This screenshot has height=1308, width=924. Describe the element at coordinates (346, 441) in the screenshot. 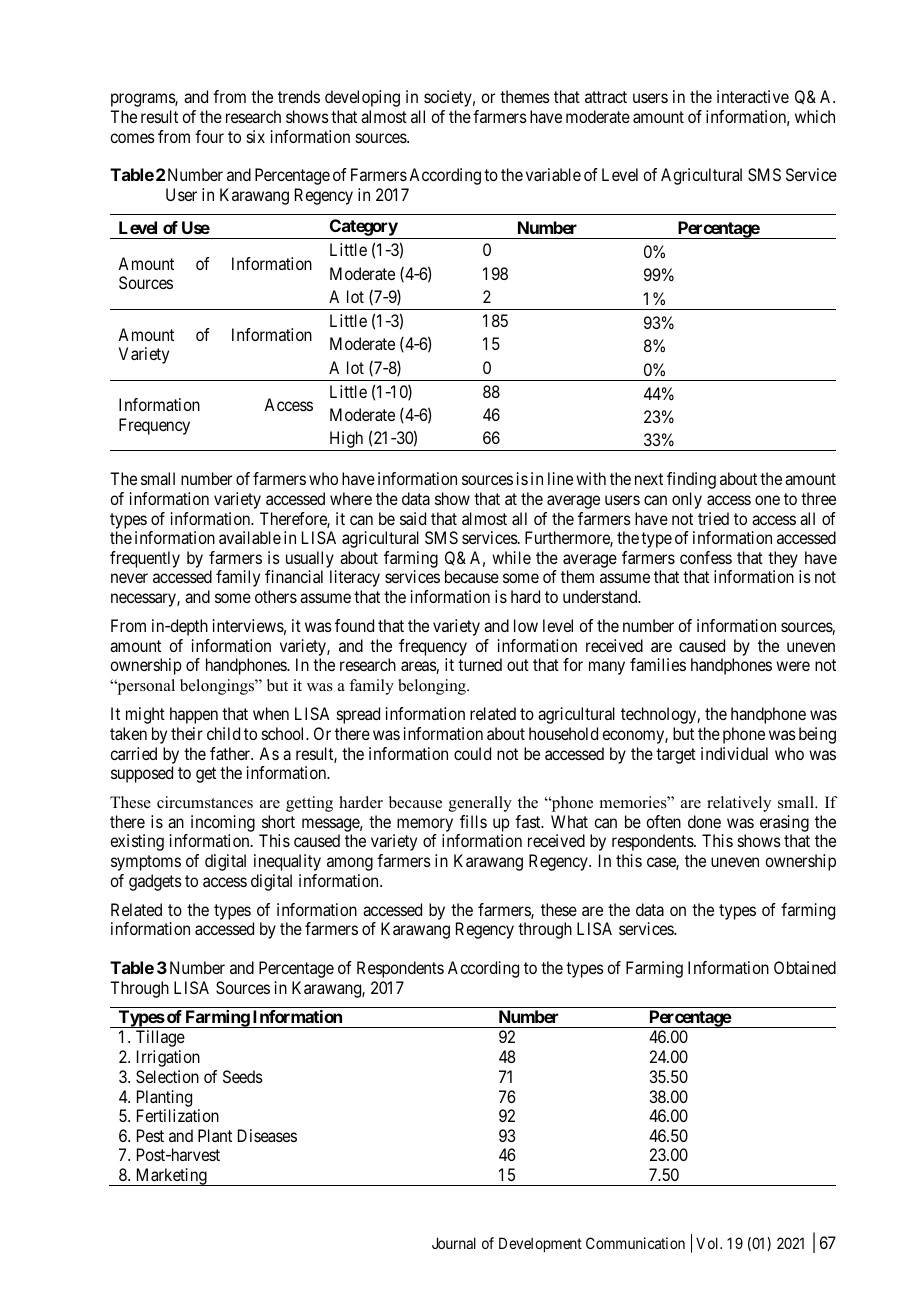

I see `High` at that location.
